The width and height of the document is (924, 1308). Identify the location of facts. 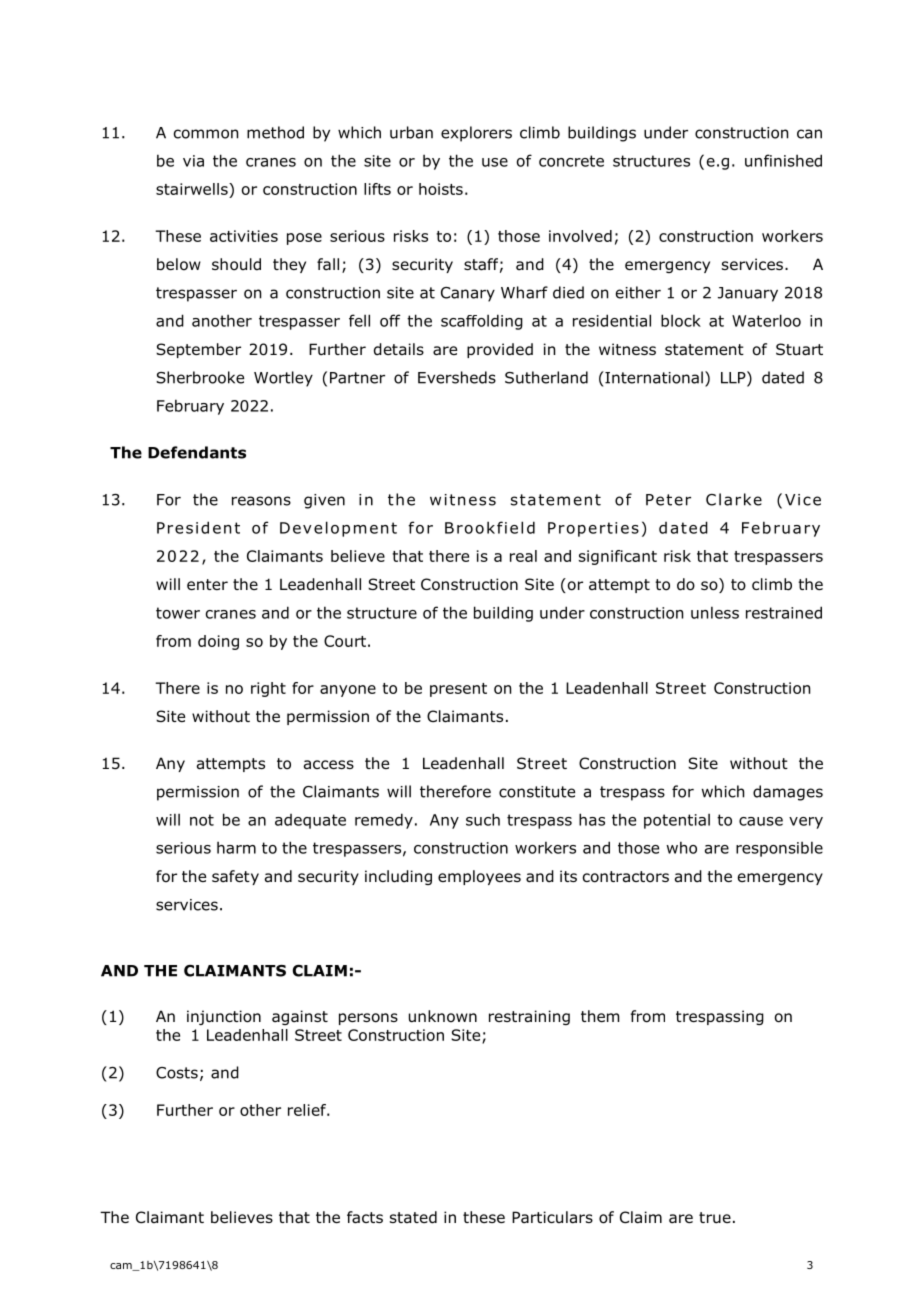
(365, 1217).
